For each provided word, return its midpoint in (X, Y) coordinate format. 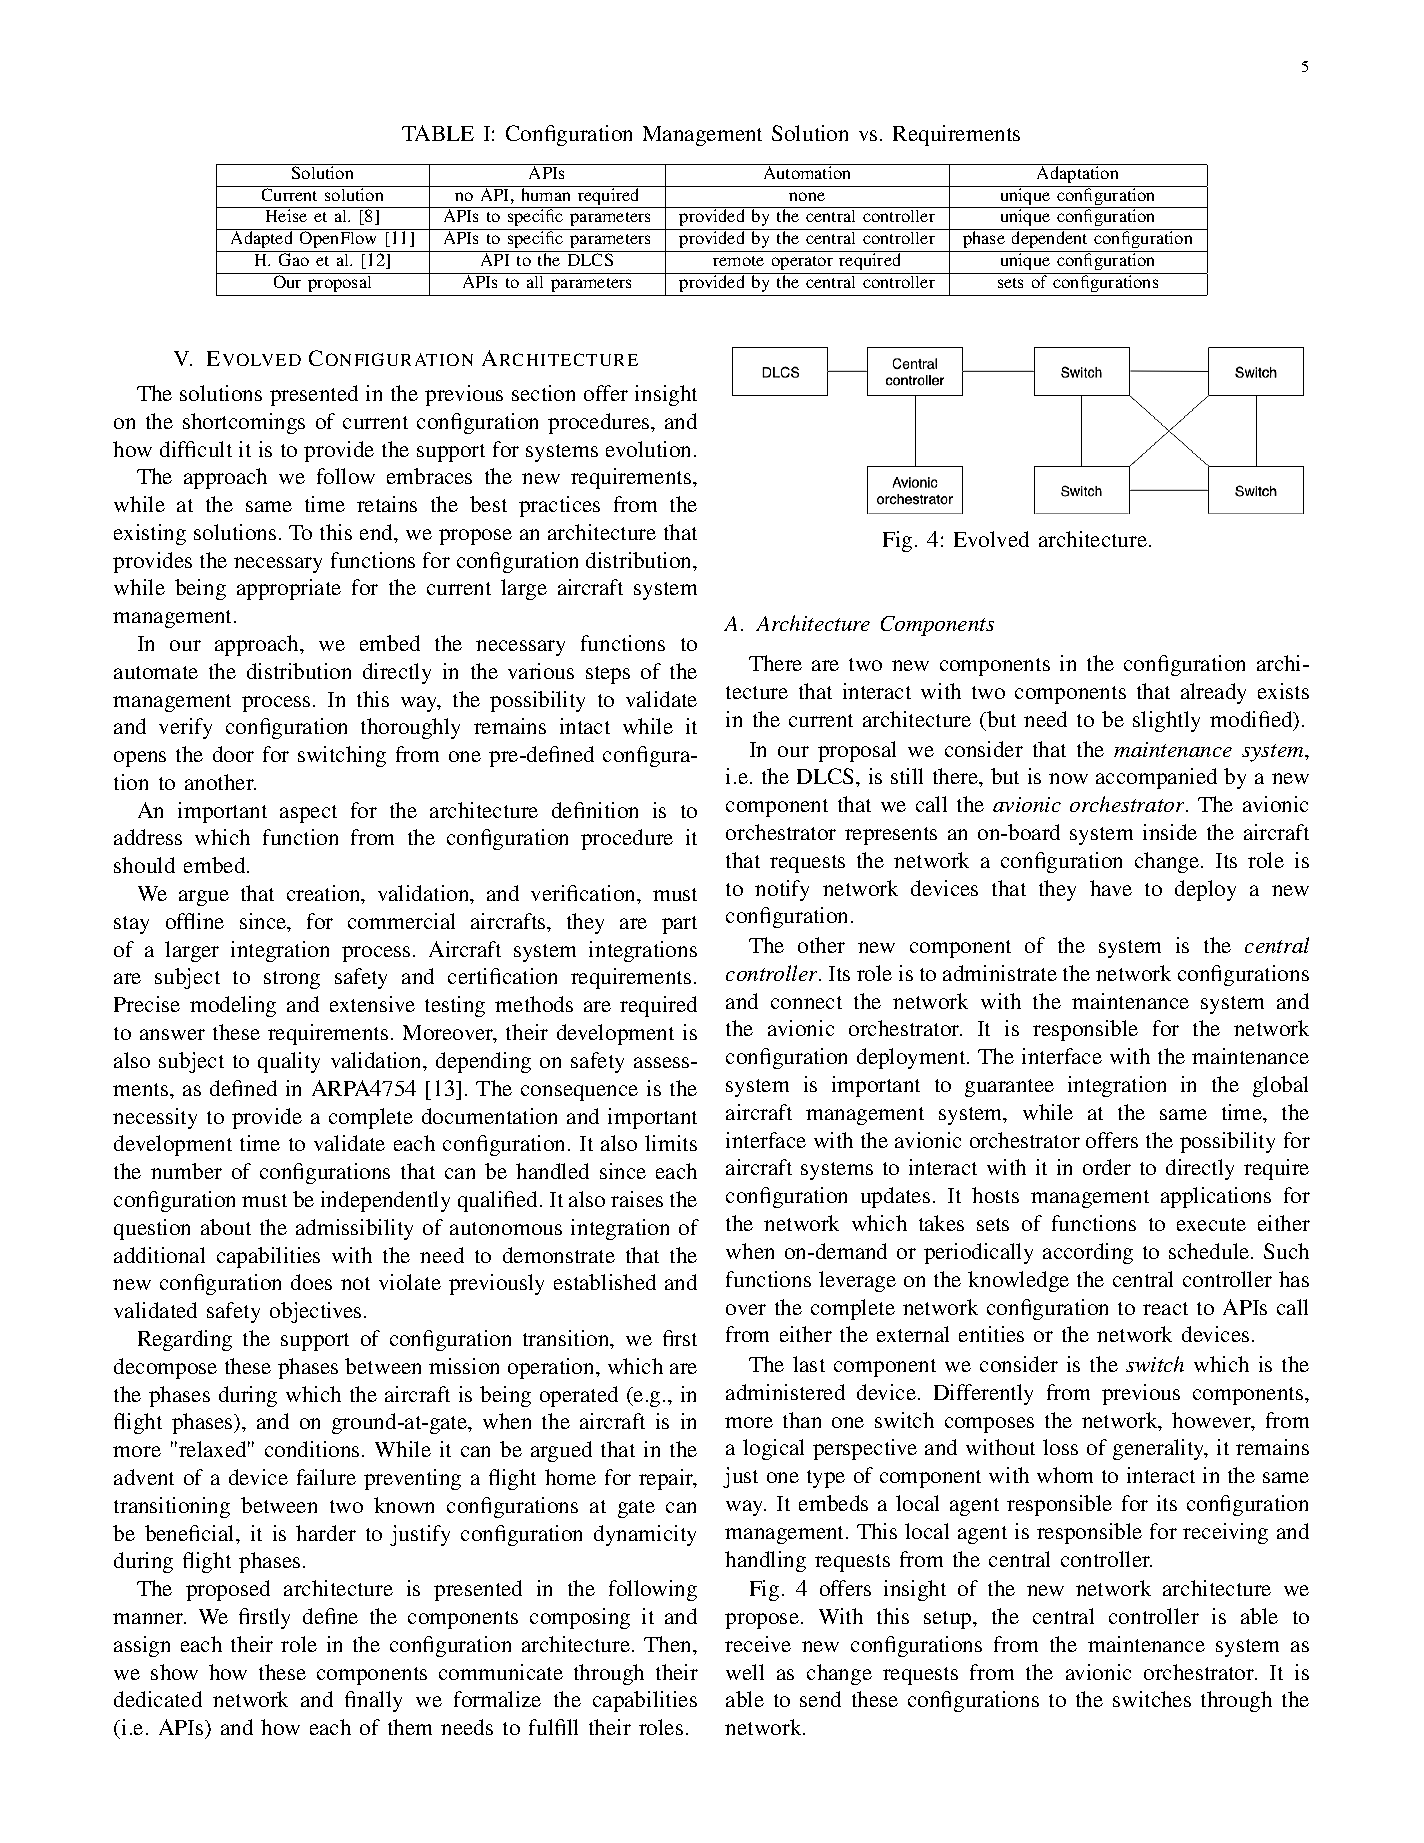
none (807, 196)
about (226, 1227)
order (1107, 1167)
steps (608, 675)
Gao (294, 259)
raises (637, 1199)
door (233, 754)
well (745, 1672)
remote (738, 261)
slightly (1166, 721)
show (174, 1672)
